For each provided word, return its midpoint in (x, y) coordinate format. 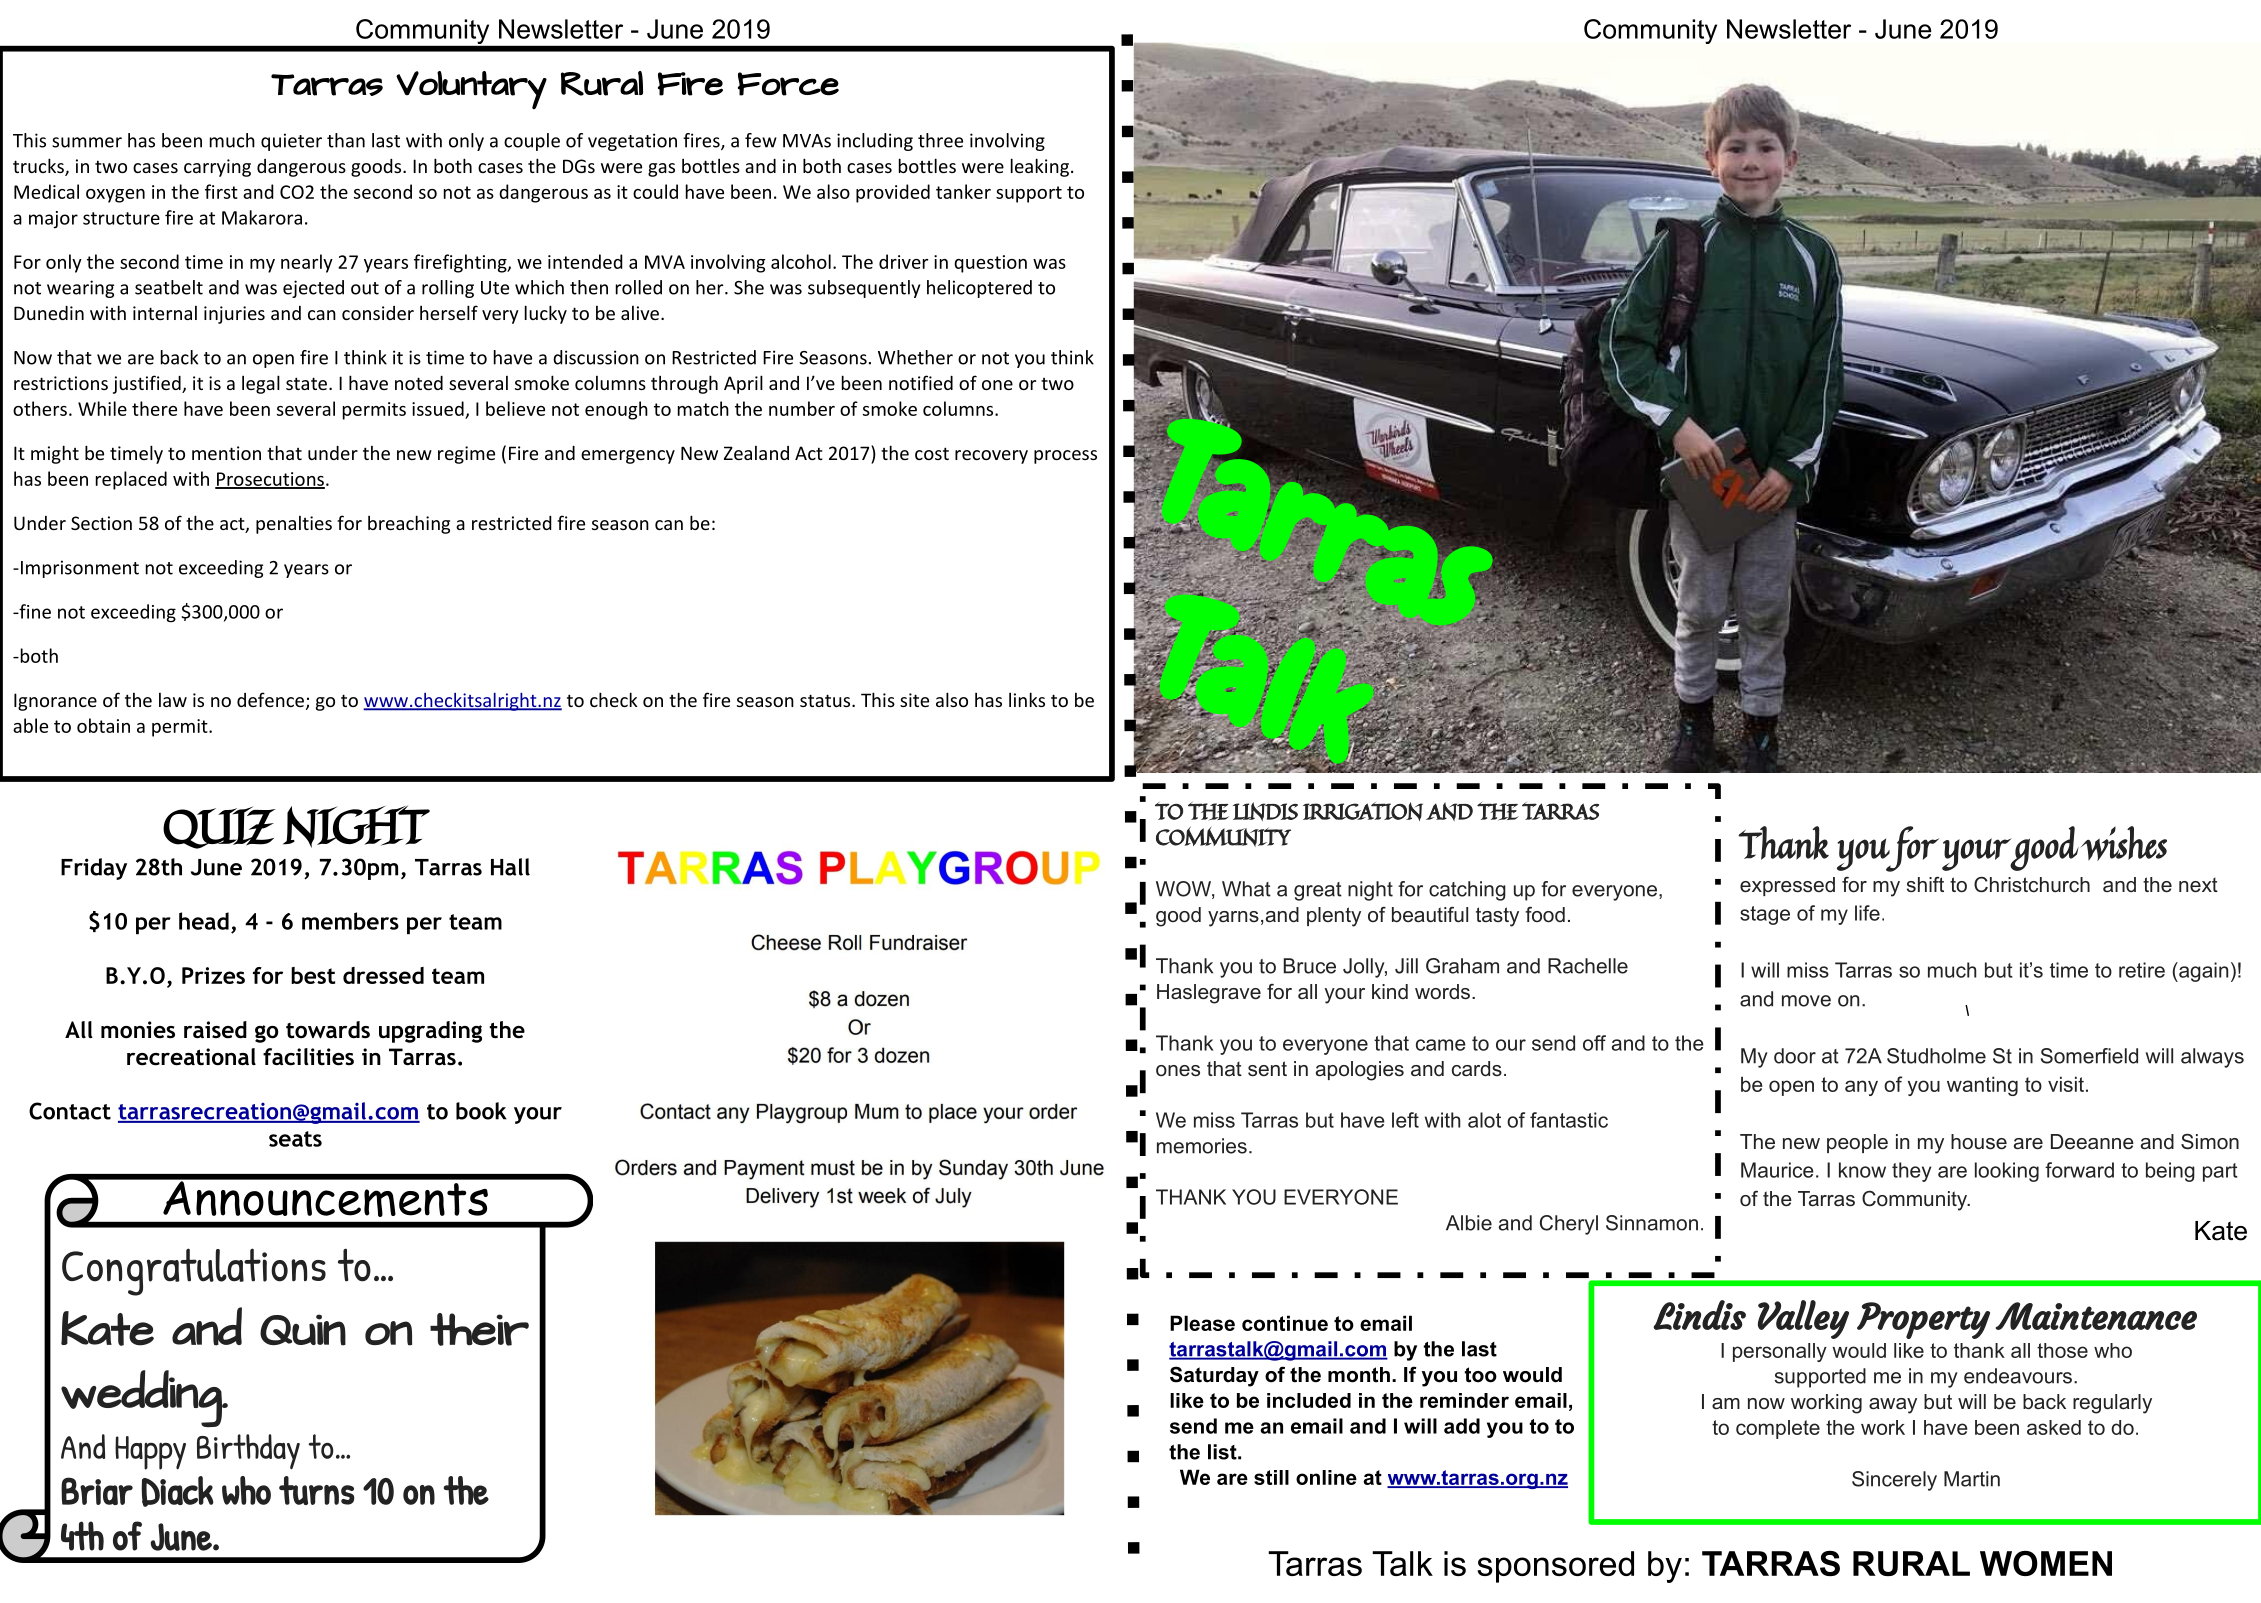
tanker (963, 191)
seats (295, 1139)
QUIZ (218, 828)
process (1065, 457)
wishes (2124, 843)
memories (1202, 1146)
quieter (291, 142)
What (1246, 889)
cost (932, 453)
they (1911, 1172)
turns (316, 1490)
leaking (1040, 167)
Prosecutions (270, 480)
